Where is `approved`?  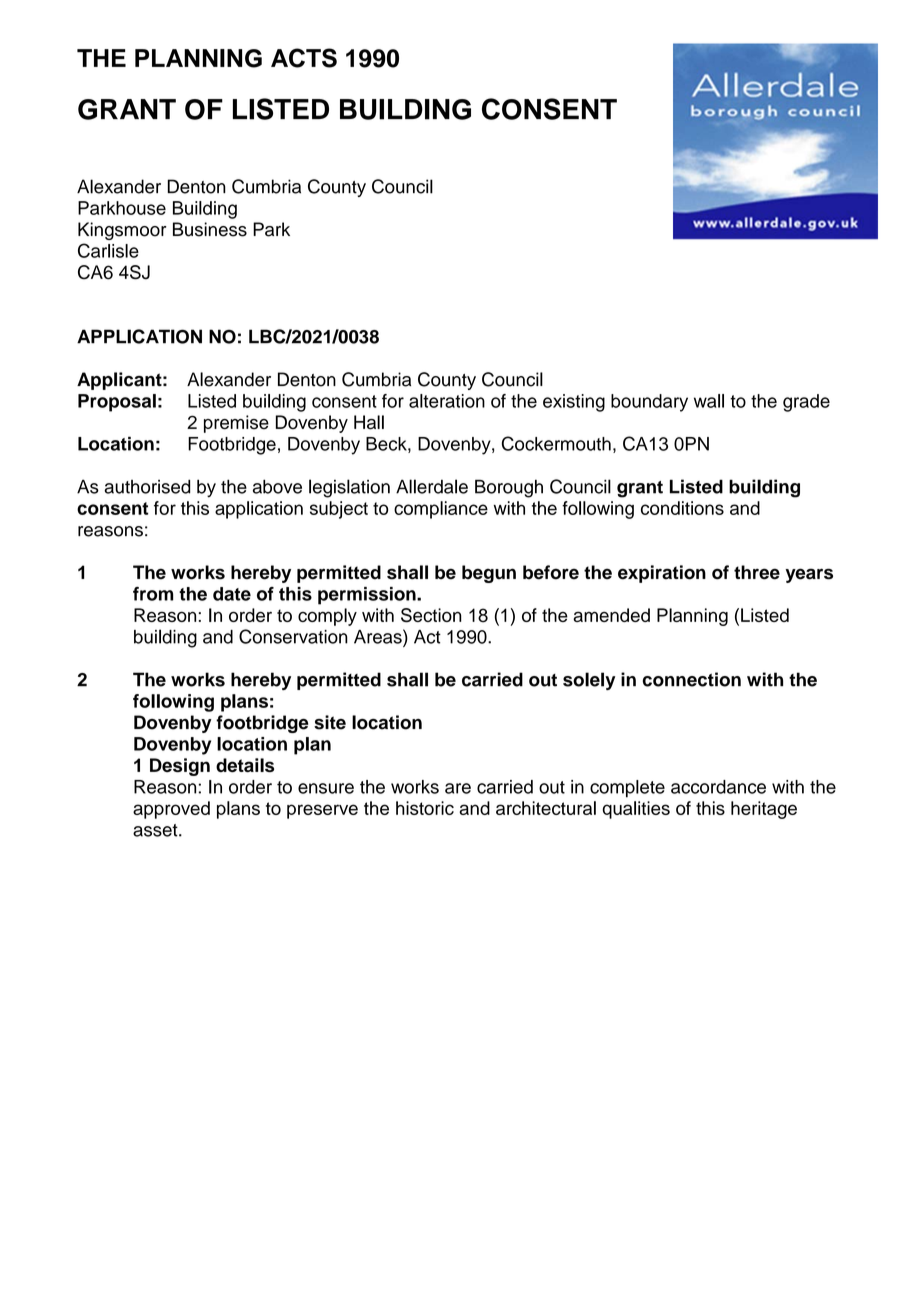
approved is located at coordinates (171, 810).
